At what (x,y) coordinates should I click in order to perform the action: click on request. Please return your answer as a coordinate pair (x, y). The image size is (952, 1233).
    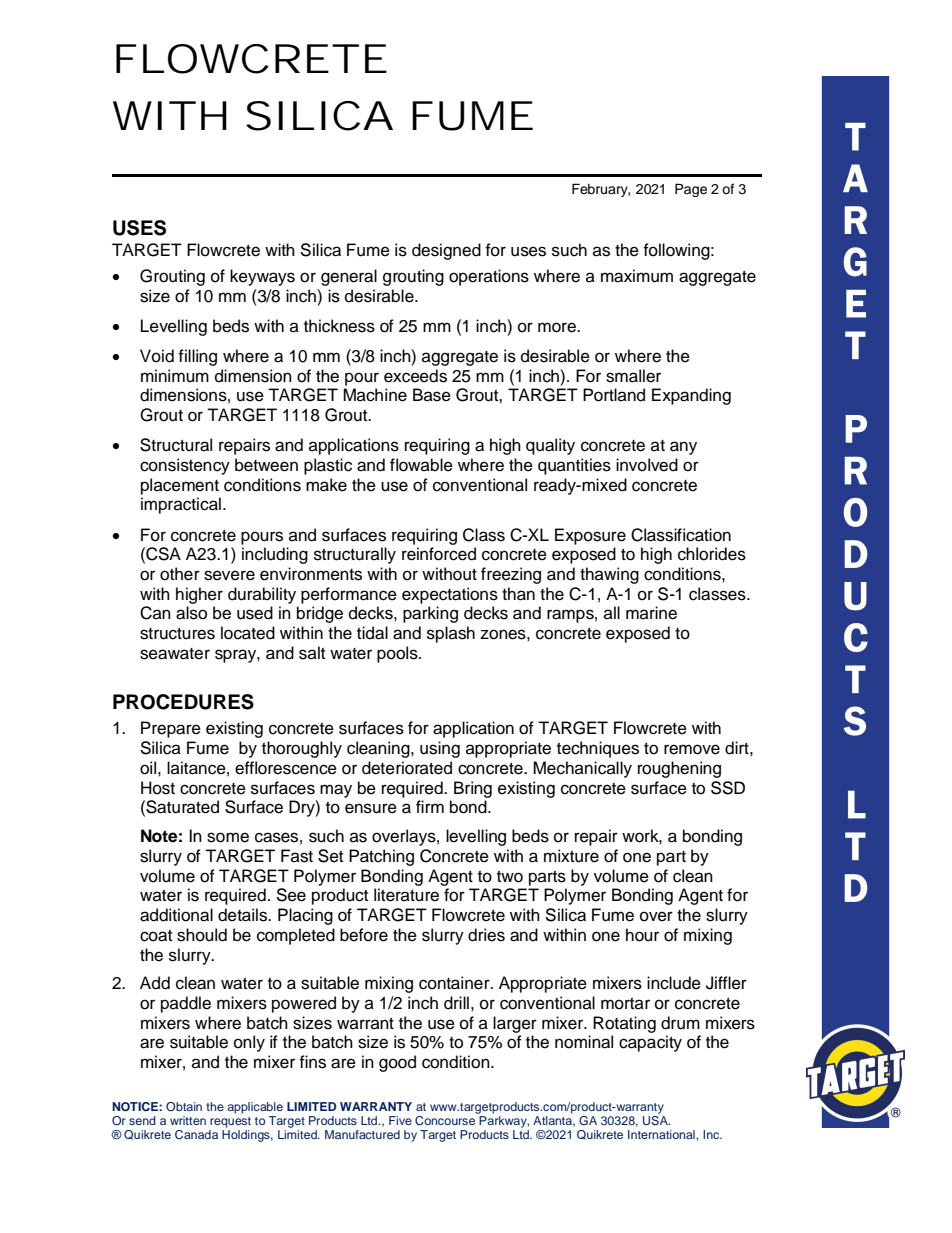
    Looking at the image, I should click on (230, 1122).
